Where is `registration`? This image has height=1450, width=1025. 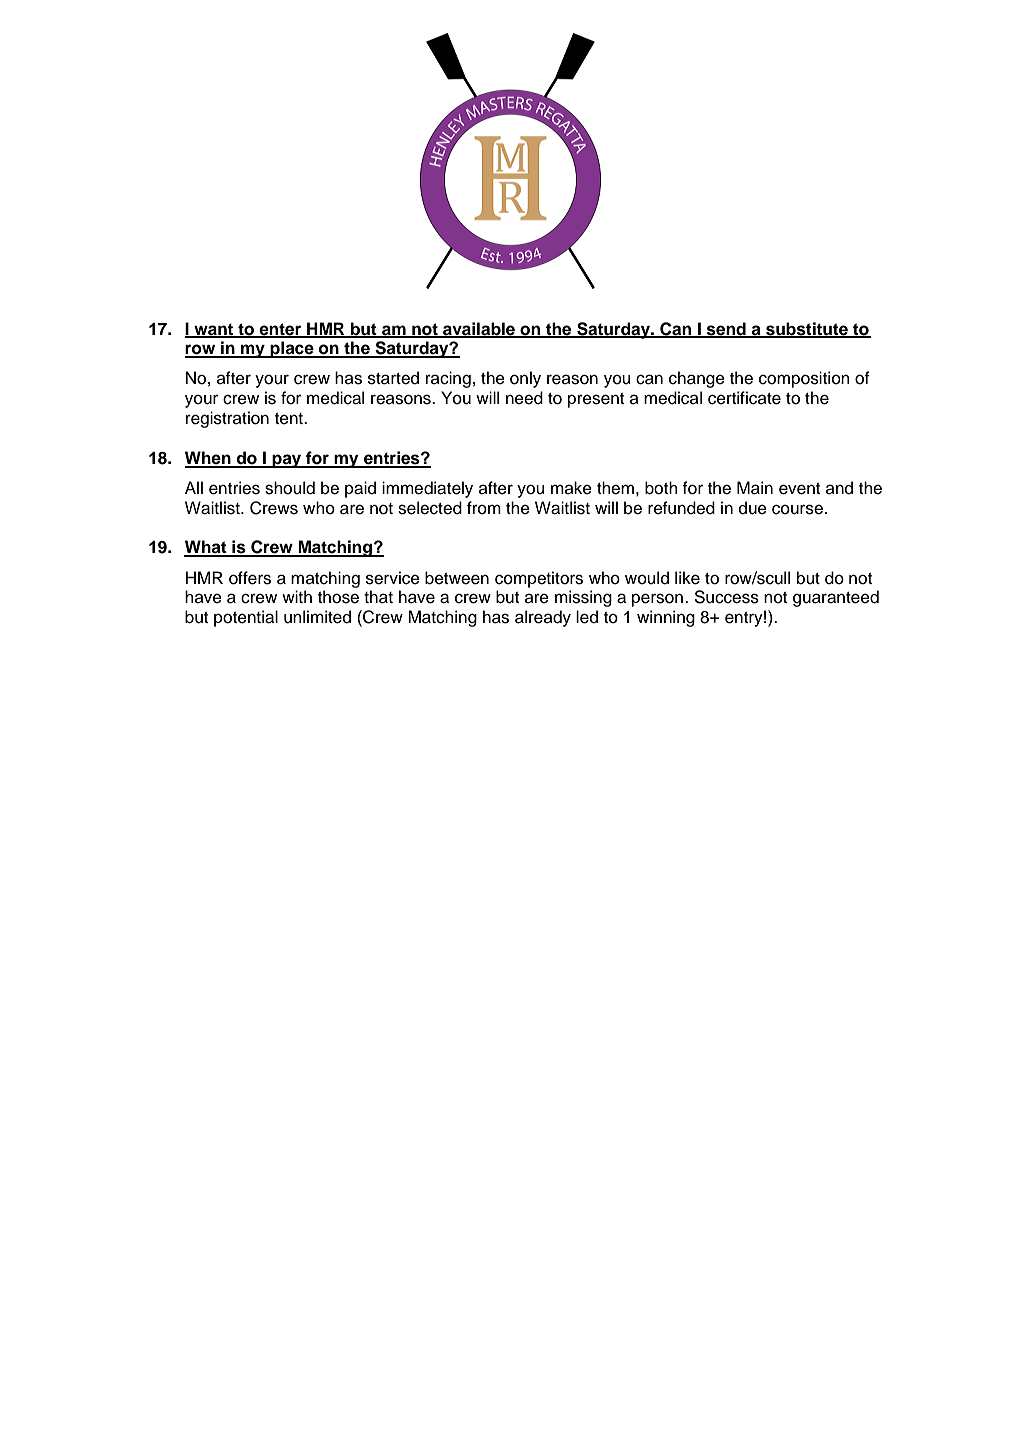 registration is located at coordinates (227, 419).
